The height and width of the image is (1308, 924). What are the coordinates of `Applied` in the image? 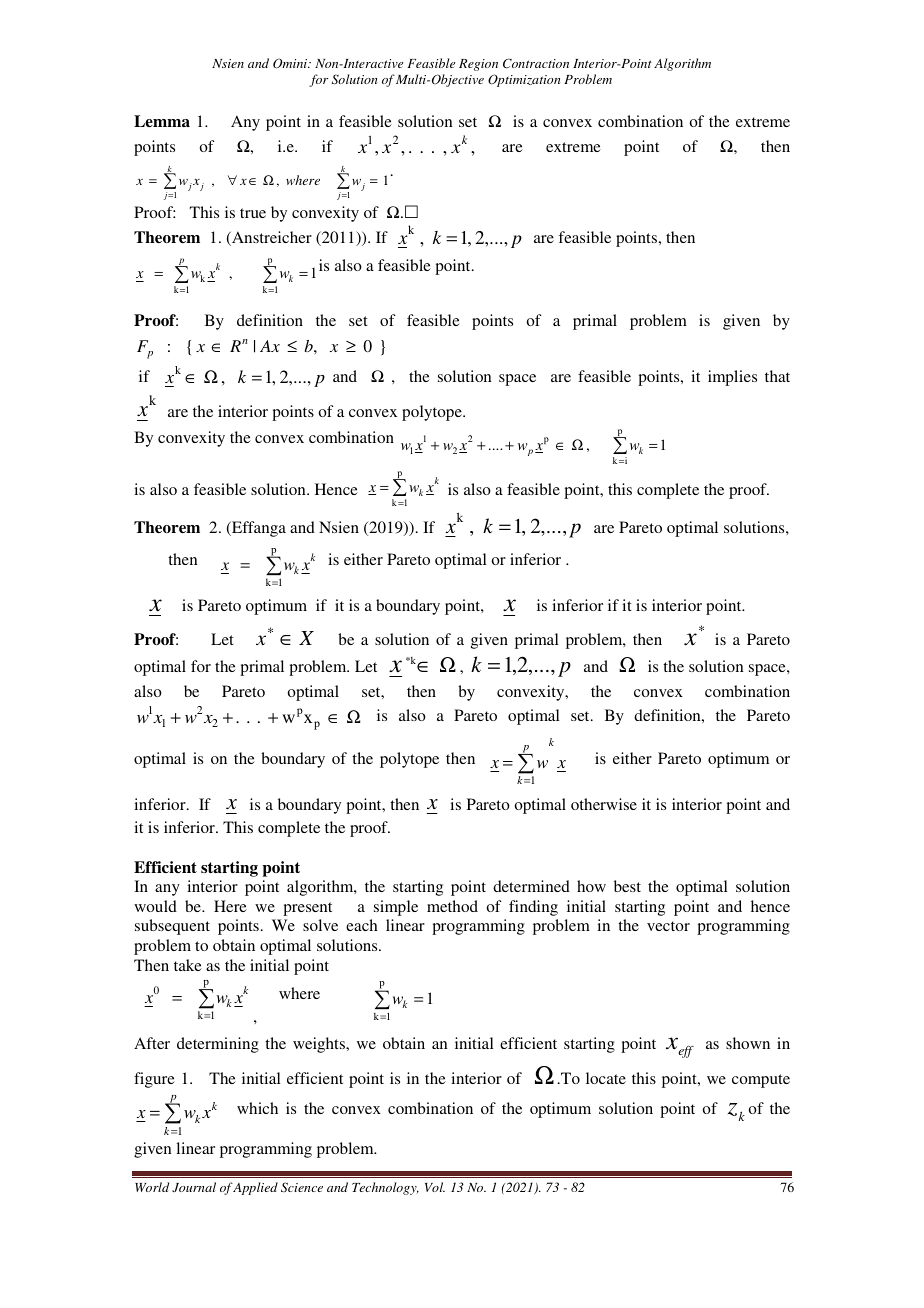 It's located at (255, 1188).
